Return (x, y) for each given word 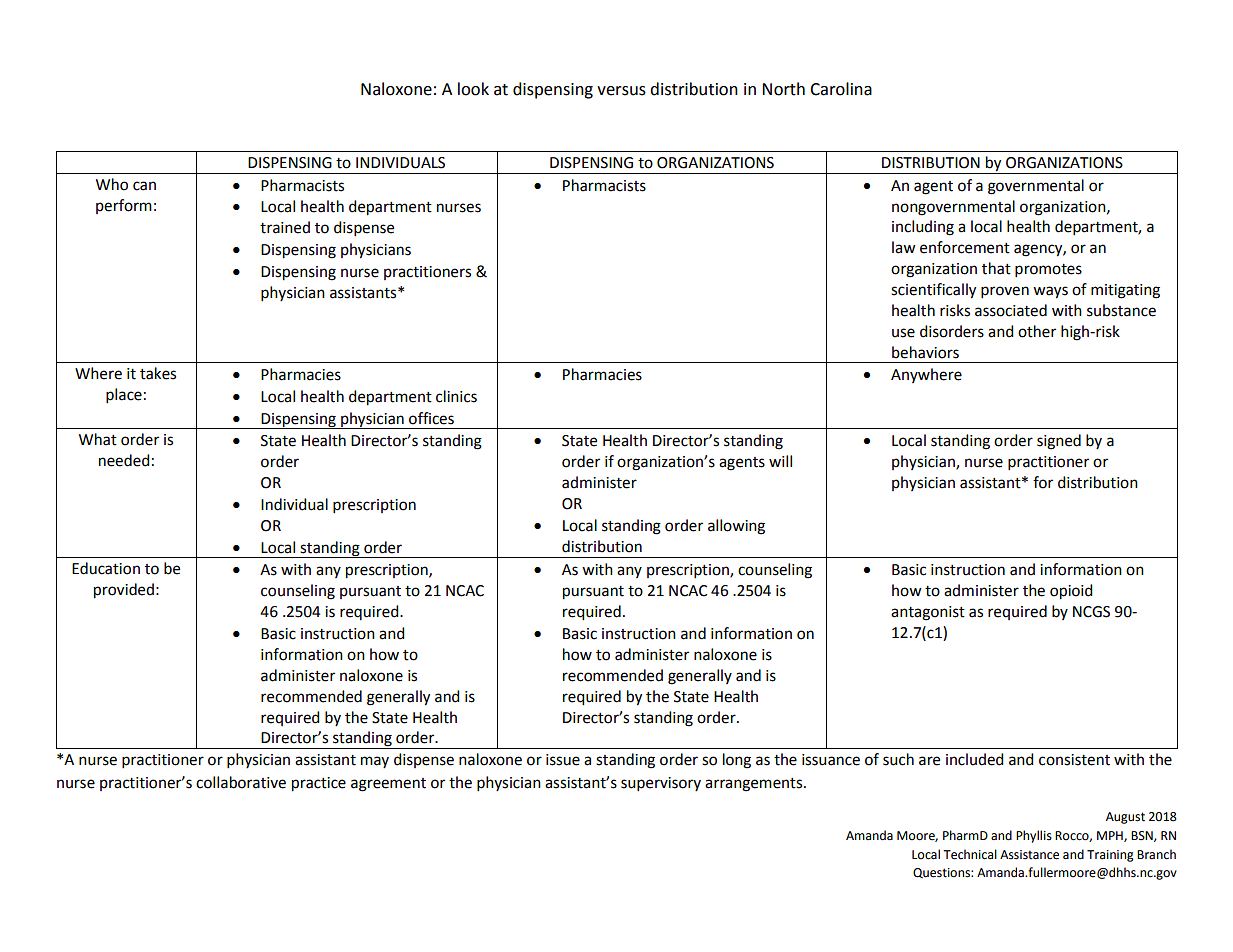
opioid (1071, 592)
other (1037, 331)
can (144, 186)
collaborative (241, 782)
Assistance (1029, 855)
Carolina (841, 89)
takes (158, 373)
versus (621, 91)
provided (124, 591)
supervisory (661, 784)
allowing (736, 527)
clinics (456, 396)
